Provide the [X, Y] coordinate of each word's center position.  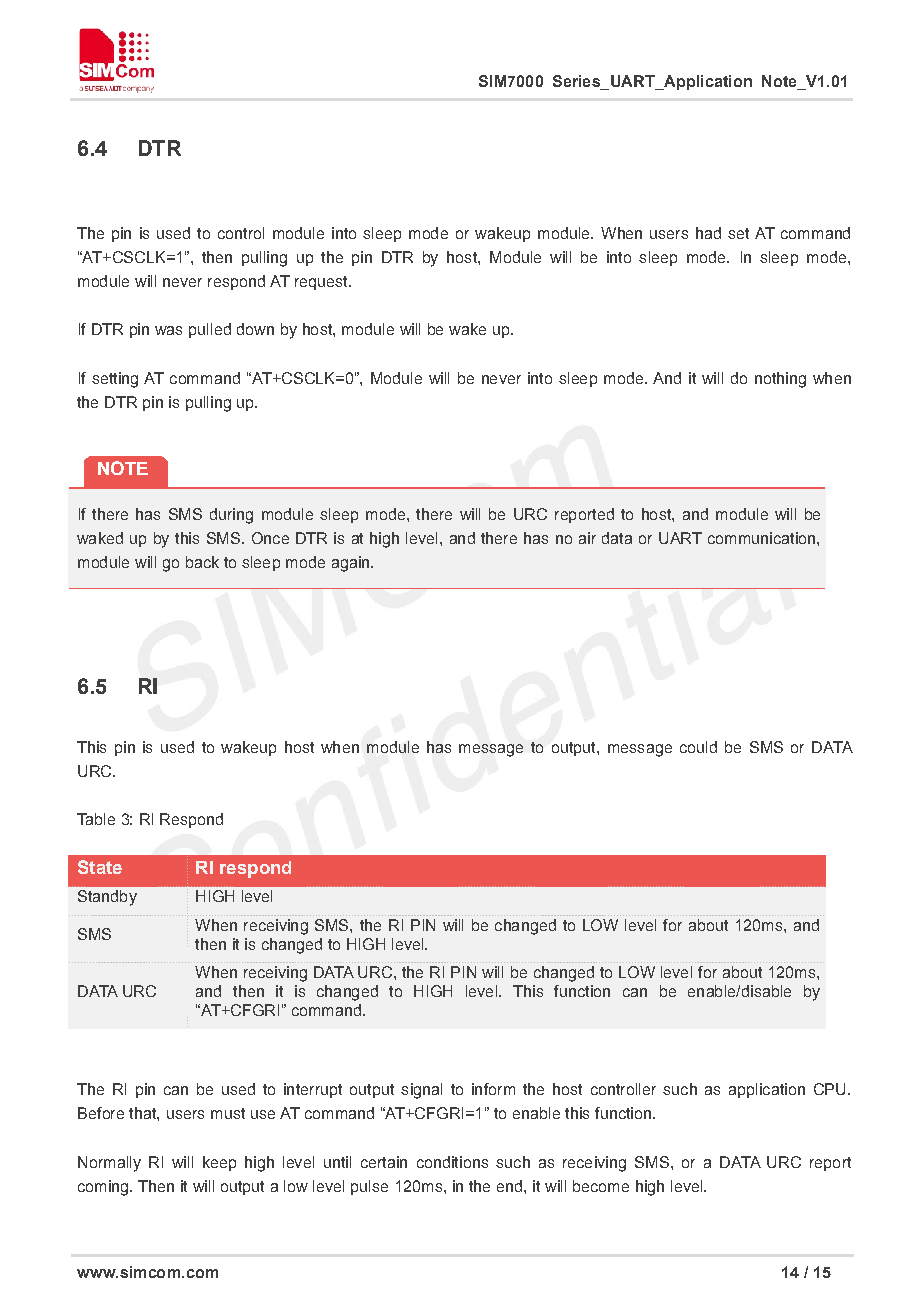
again [352, 564]
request [322, 283]
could [698, 747]
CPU [829, 1089]
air [587, 538]
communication [763, 538]
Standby [107, 898]
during [231, 516]
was [168, 330]
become [601, 1186]
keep [219, 1163]
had [708, 233]
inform [493, 1089]
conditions [452, 1162]
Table [96, 819]
